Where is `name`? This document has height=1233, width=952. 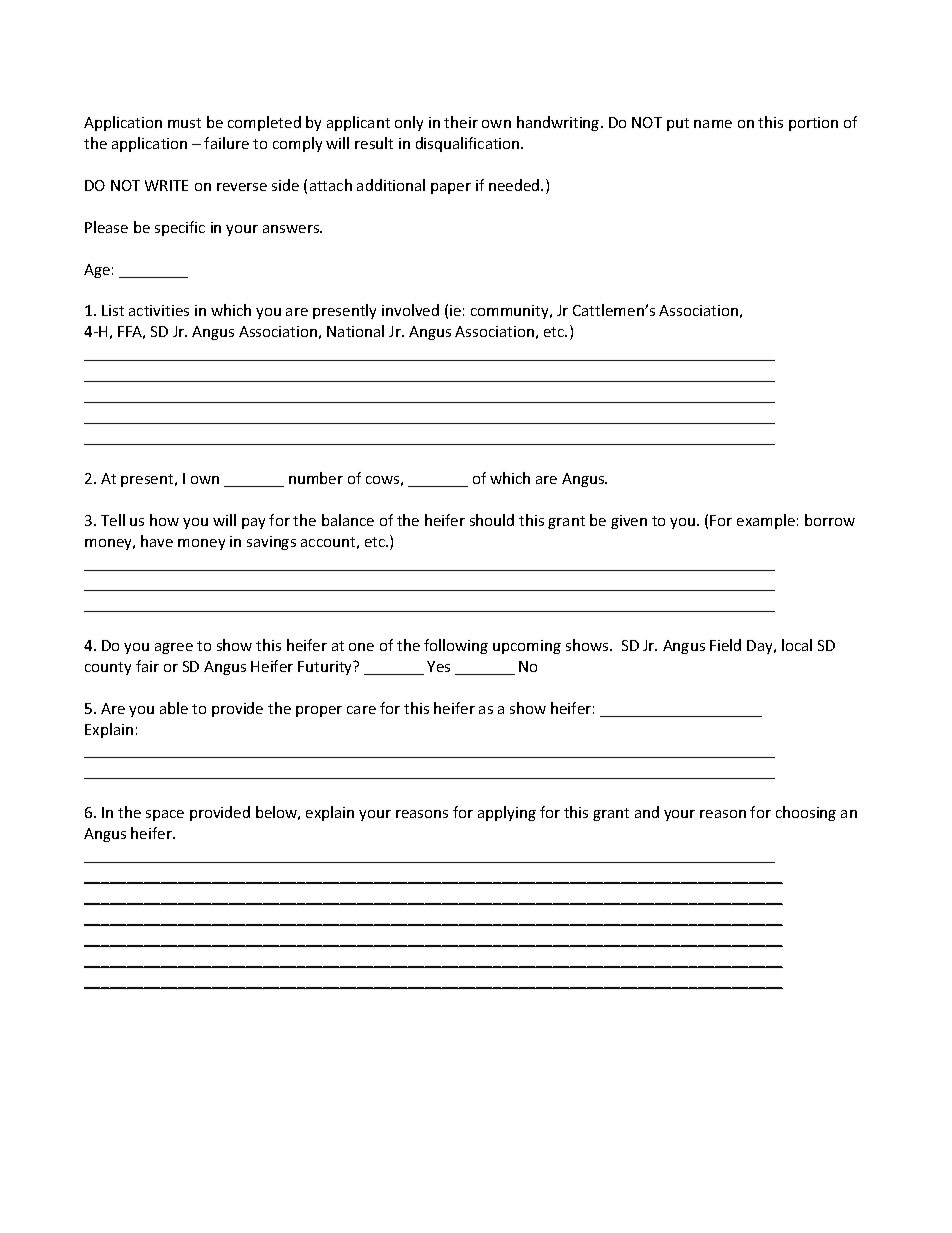 name is located at coordinates (713, 124).
